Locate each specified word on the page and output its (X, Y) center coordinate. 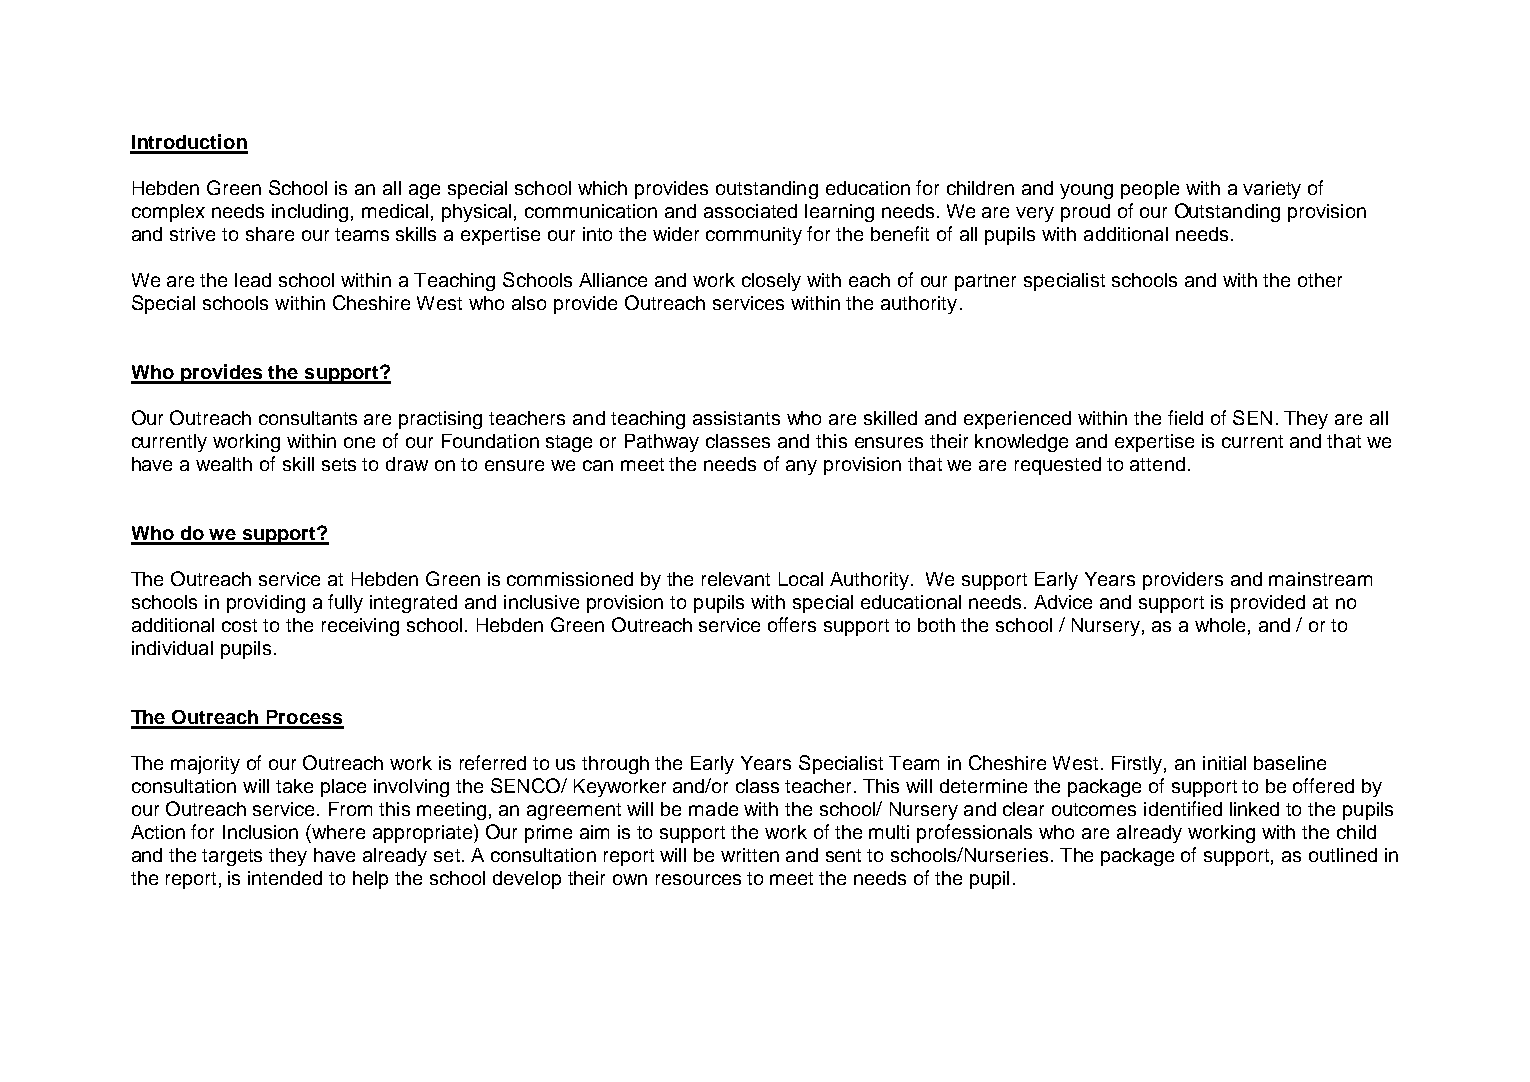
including (310, 213)
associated (750, 211)
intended (285, 878)
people (1150, 190)
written (750, 855)
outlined (1343, 855)
